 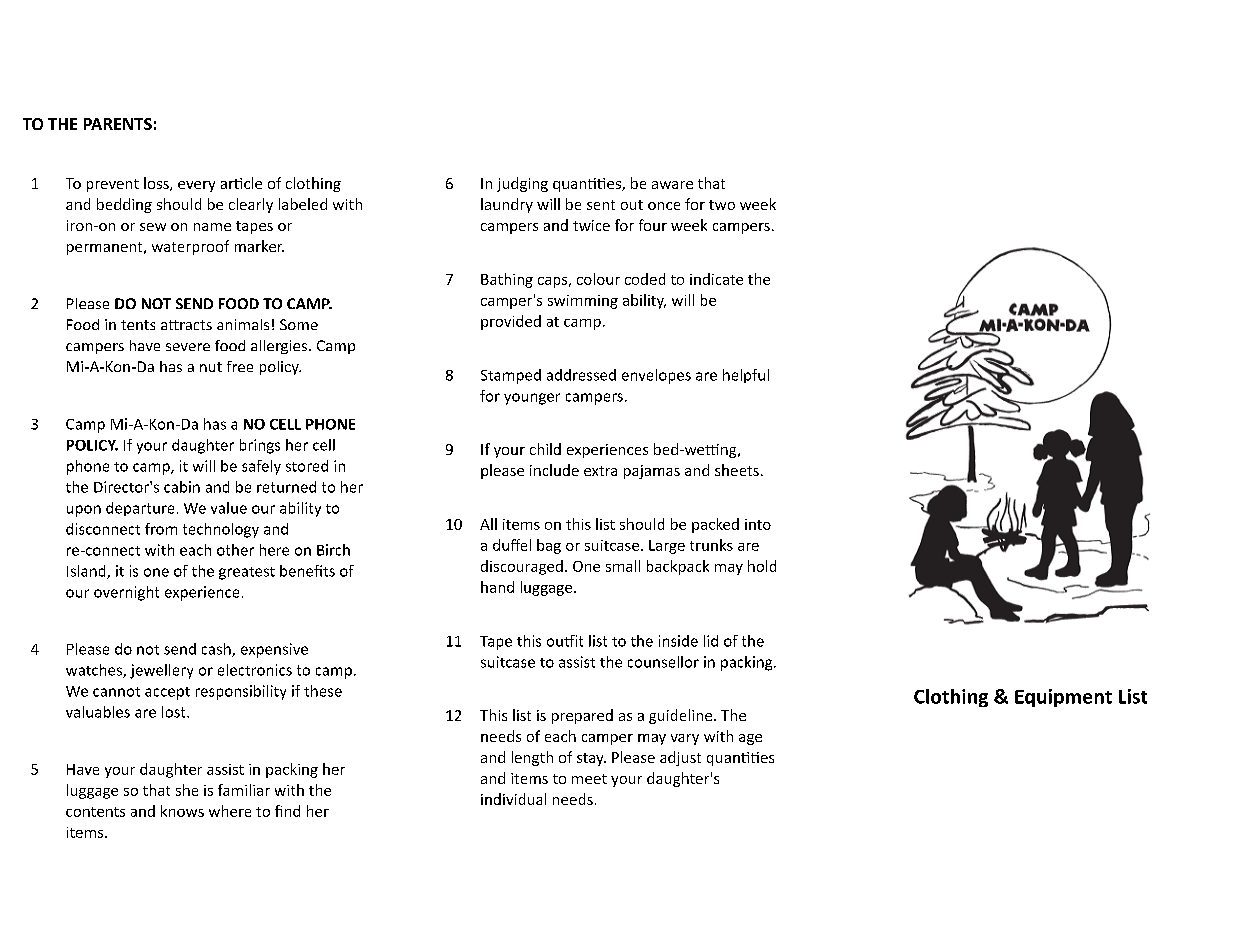 What do you see at coordinates (746, 376) in the image?
I see `helpful` at bounding box center [746, 376].
